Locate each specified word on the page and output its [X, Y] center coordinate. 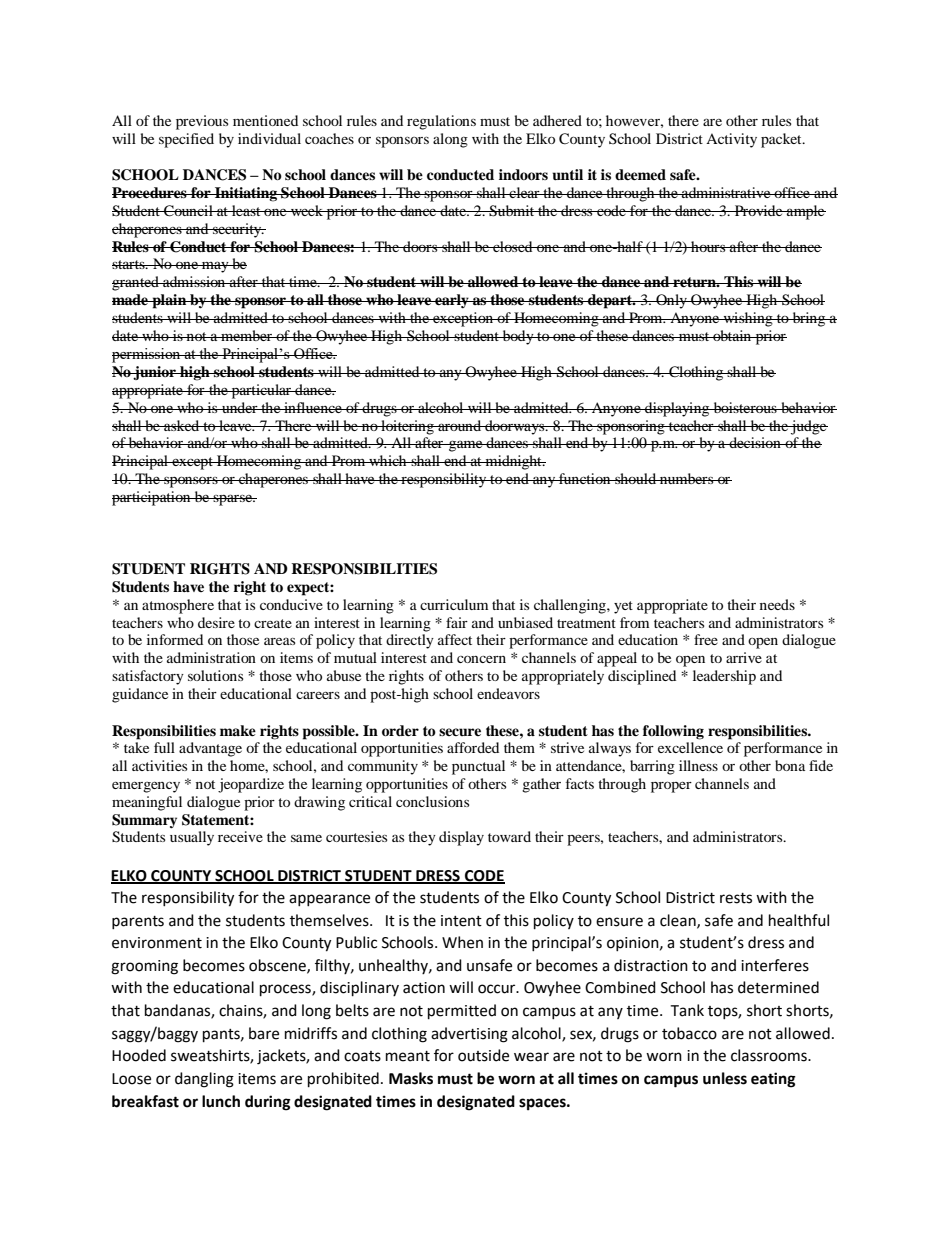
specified [186, 140]
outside [483, 1055]
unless [725, 1078]
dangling [204, 1080]
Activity [731, 140]
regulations [441, 122]
